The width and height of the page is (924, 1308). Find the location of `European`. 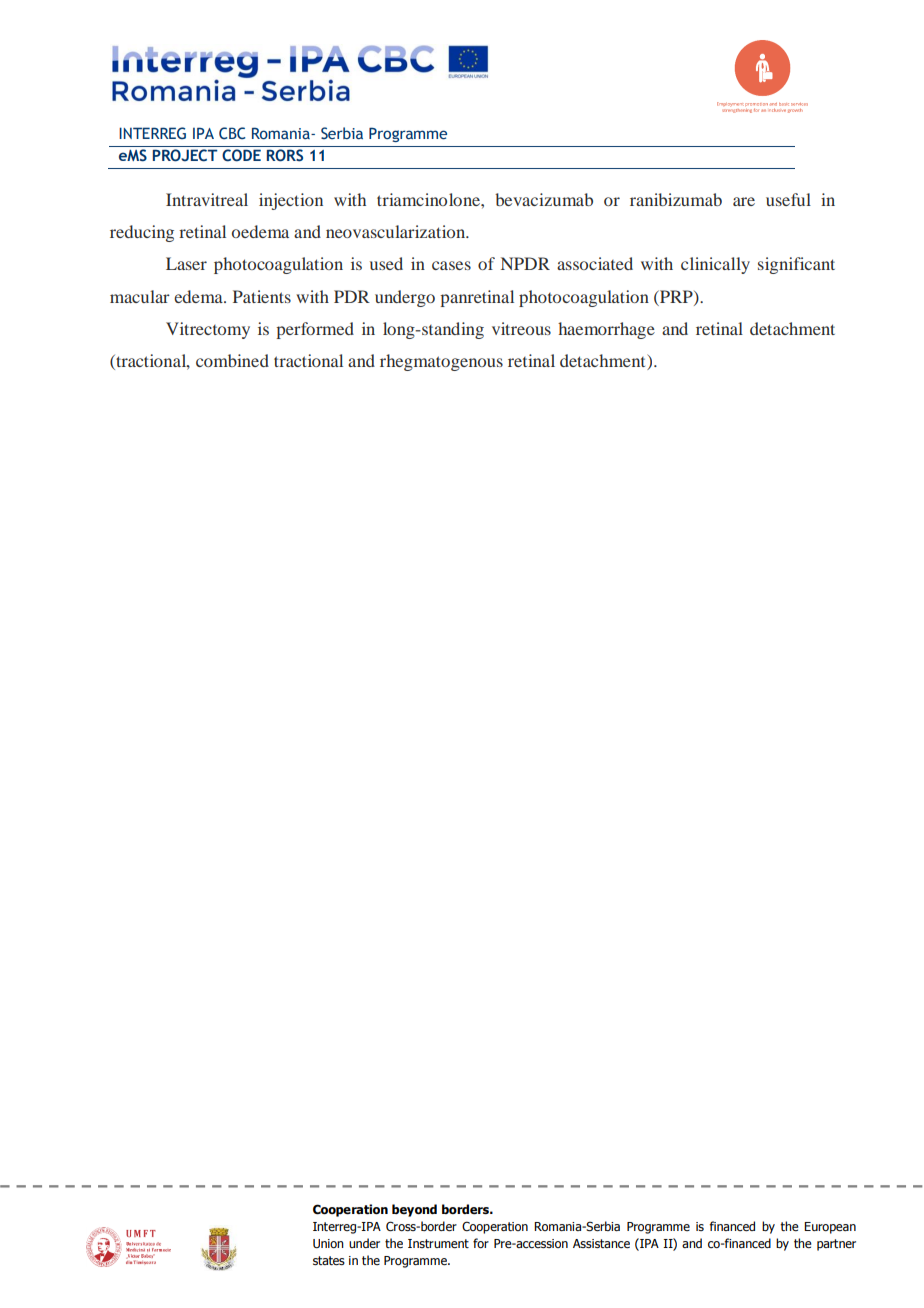

European is located at coordinates (830, 1228).
